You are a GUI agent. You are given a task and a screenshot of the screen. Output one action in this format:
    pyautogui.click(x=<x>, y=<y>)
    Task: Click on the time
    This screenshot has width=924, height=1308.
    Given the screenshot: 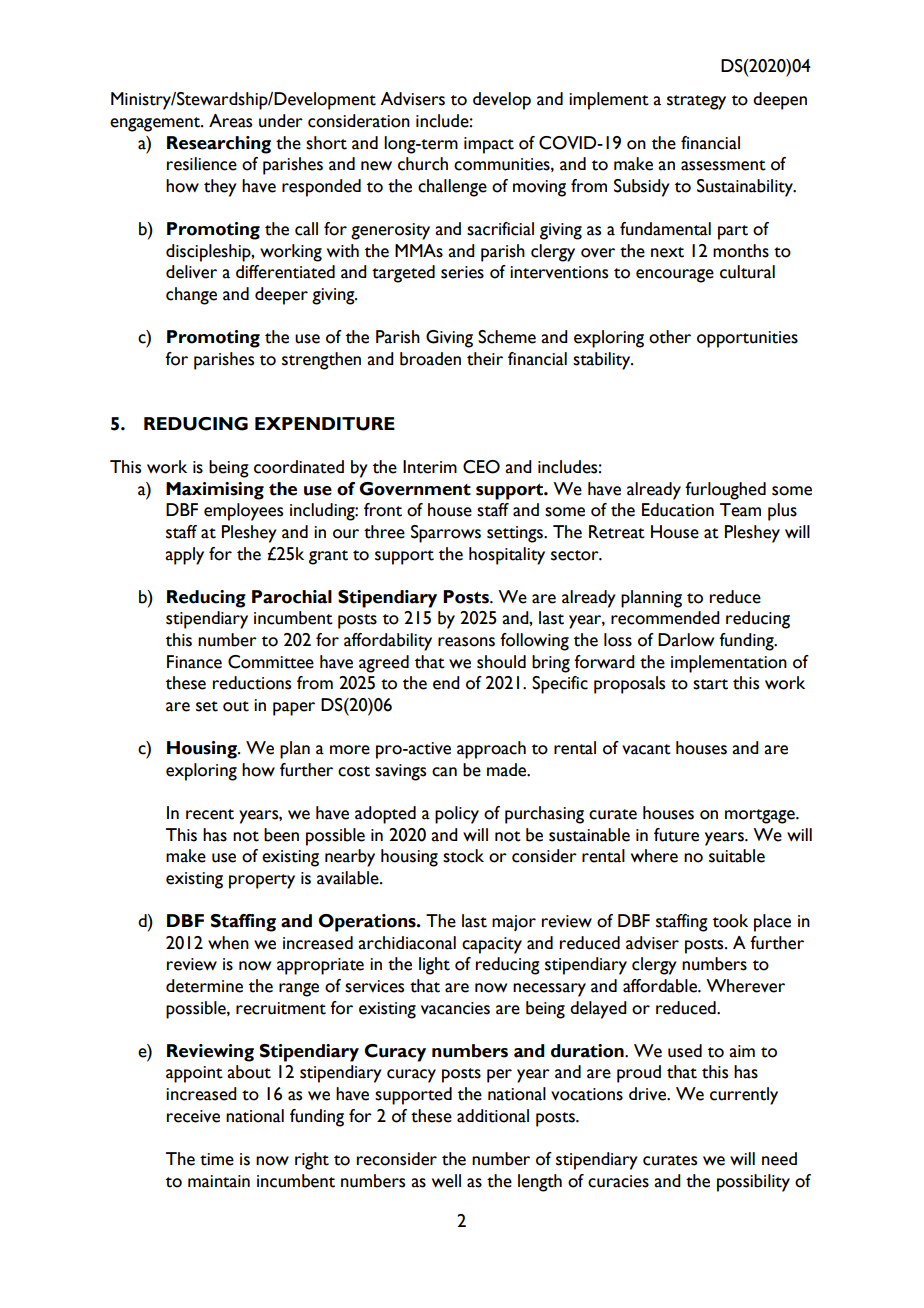 What is the action you would take?
    pyautogui.click(x=217, y=1159)
